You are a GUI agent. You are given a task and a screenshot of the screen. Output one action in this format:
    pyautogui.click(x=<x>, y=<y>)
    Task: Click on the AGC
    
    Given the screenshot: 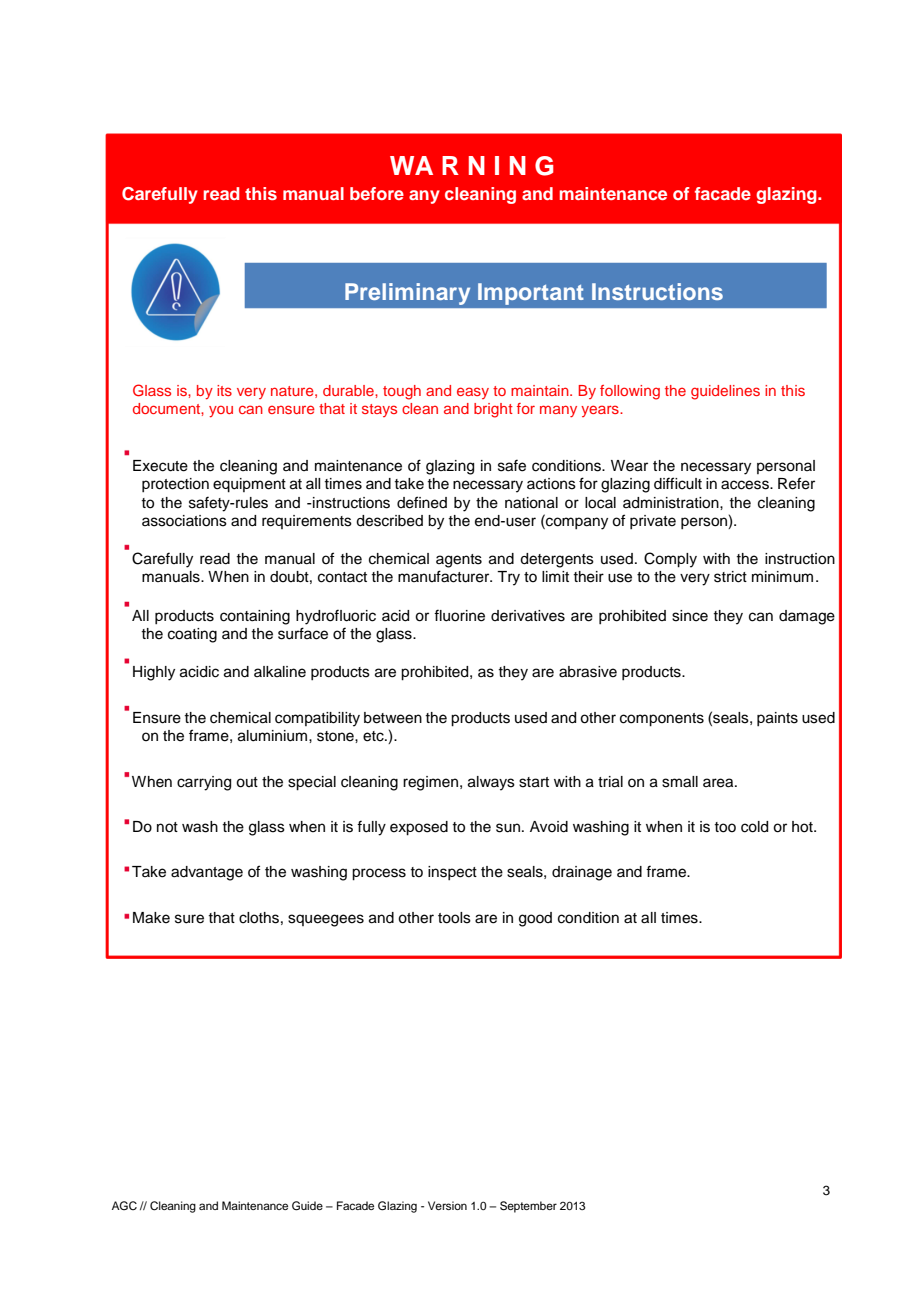 What is the action you would take?
    pyautogui.click(x=124, y=1206)
